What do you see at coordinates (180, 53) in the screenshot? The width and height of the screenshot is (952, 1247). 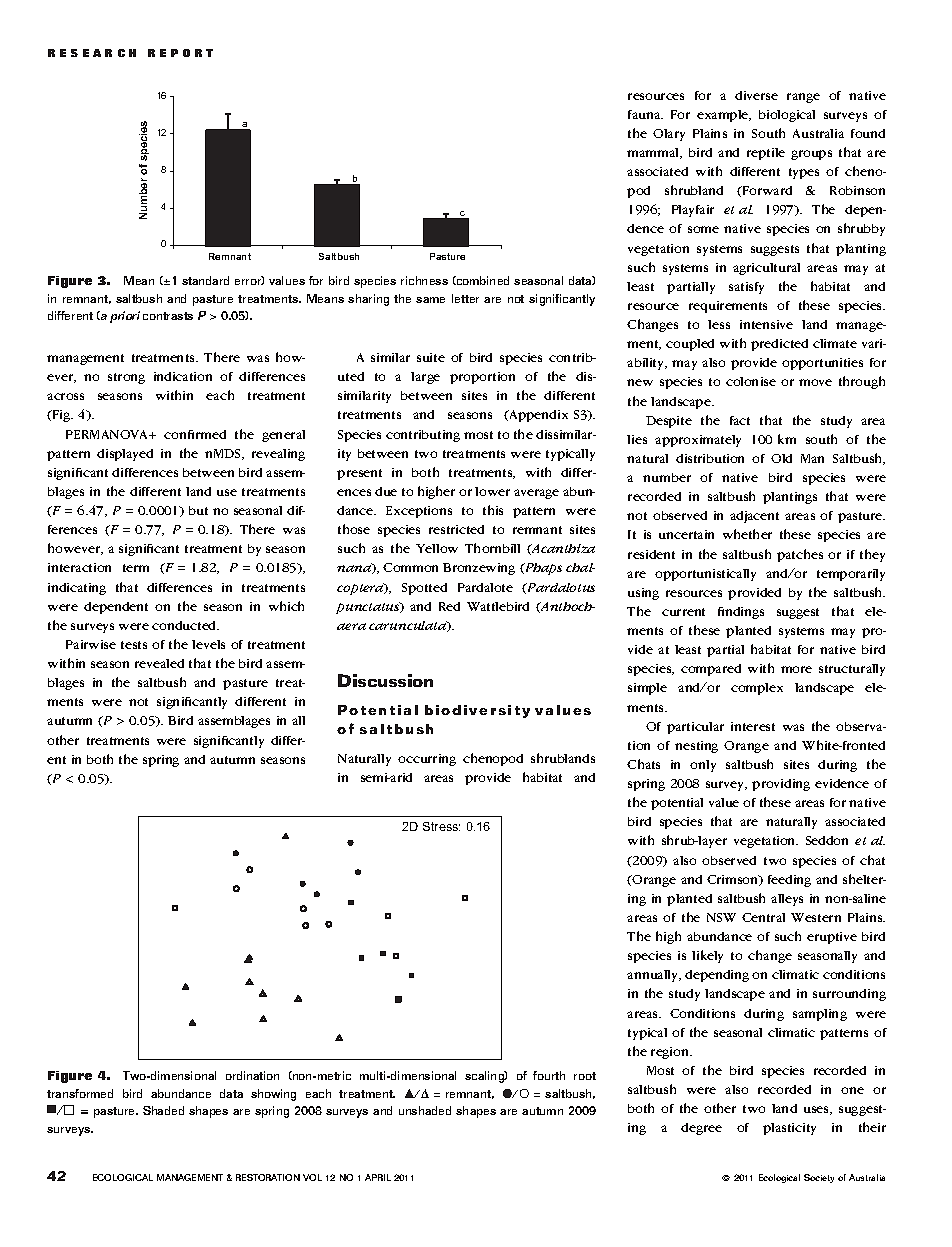 I see `REPORT` at bounding box center [180, 53].
